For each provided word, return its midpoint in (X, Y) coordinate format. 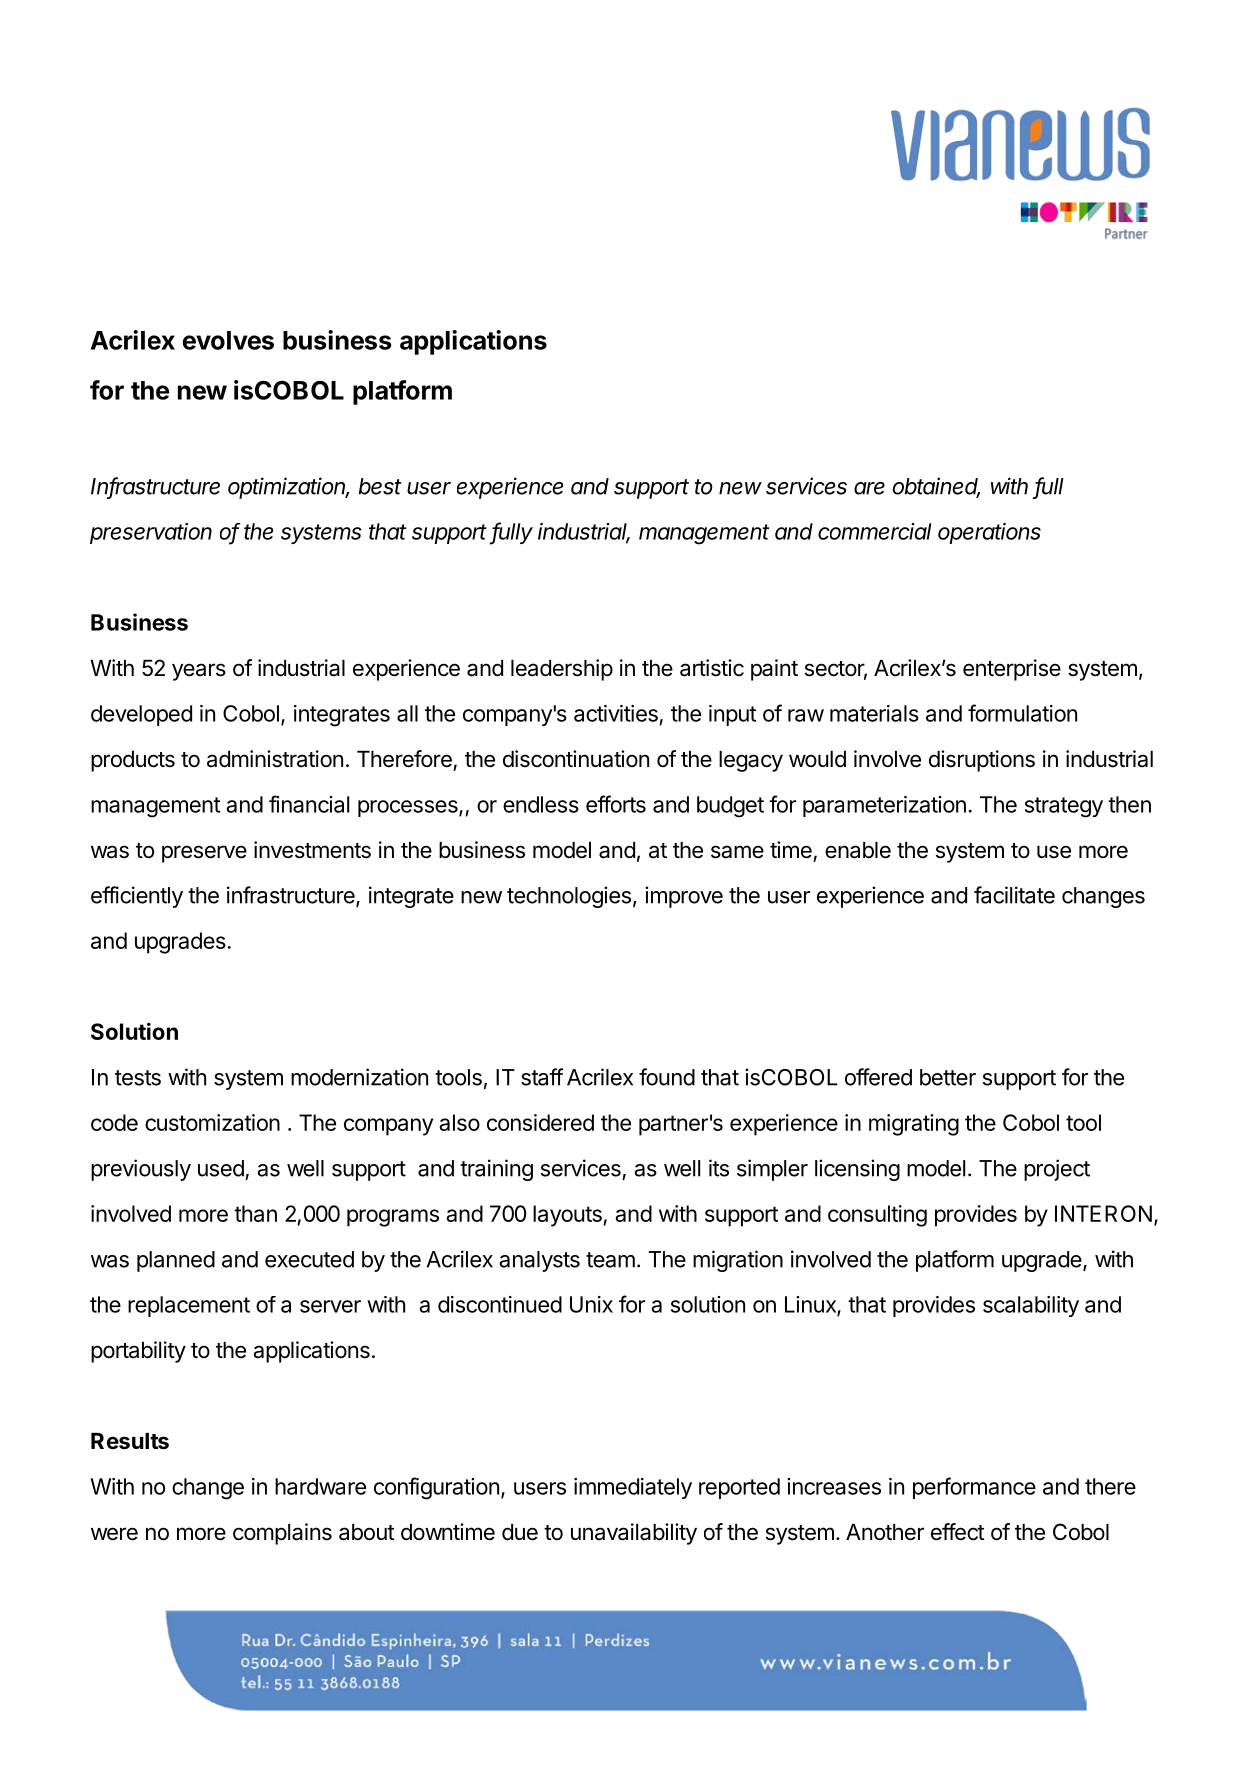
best (380, 486)
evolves (228, 340)
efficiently (137, 897)
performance (974, 1488)
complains (282, 1534)
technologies (569, 897)
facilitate (1014, 895)
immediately (633, 1488)
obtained (936, 487)
